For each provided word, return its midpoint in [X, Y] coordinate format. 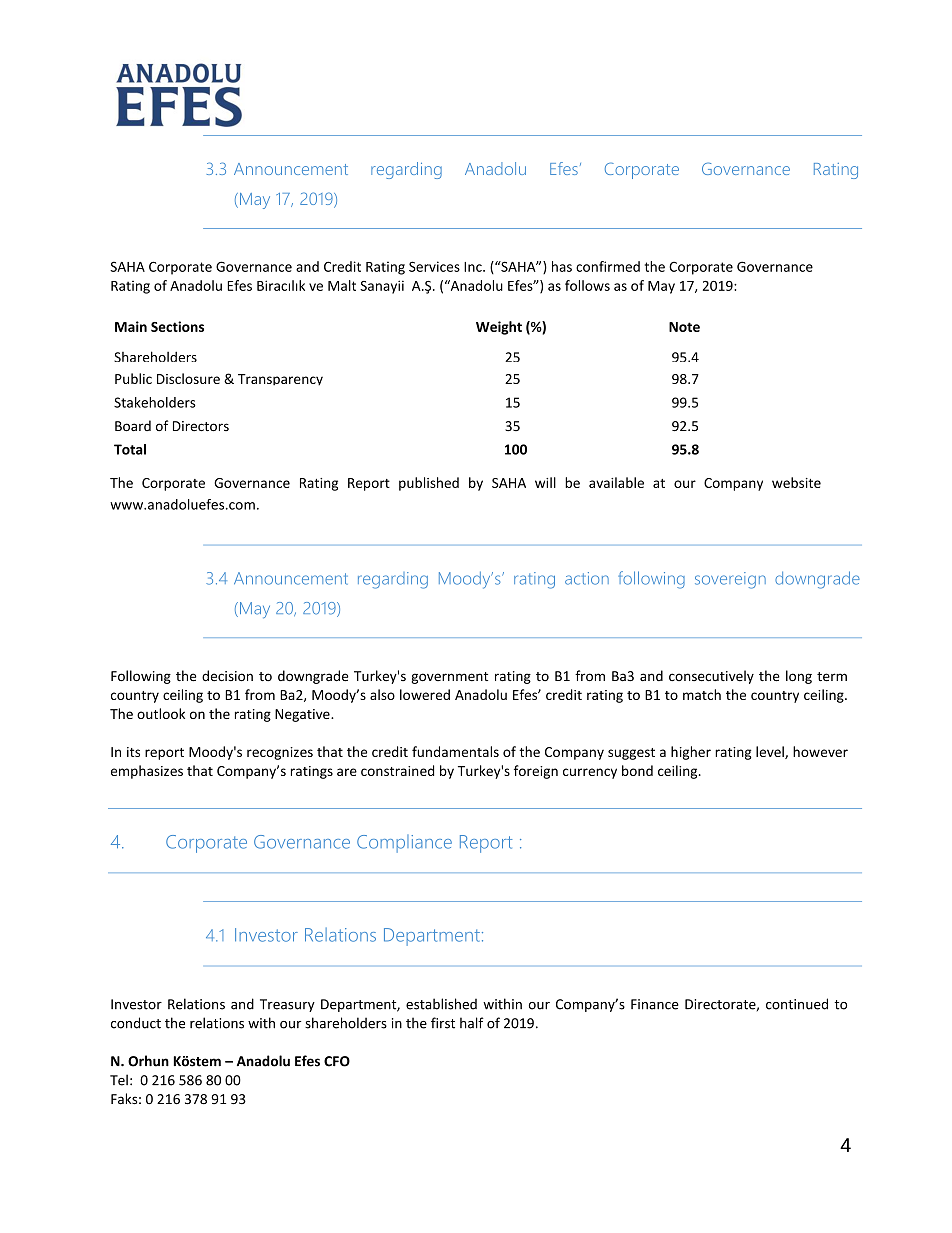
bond [637, 770]
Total [130, 449]
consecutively [711, 677]
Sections [177, 326]
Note [684, 327]
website [796, 482]
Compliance [404, 844]
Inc [474, 267]
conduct [136, 1023]
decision [227, 676]
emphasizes [147, 772]
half [472, 1023]
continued [797, 1004]
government [450, 678]
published [429, 484]
